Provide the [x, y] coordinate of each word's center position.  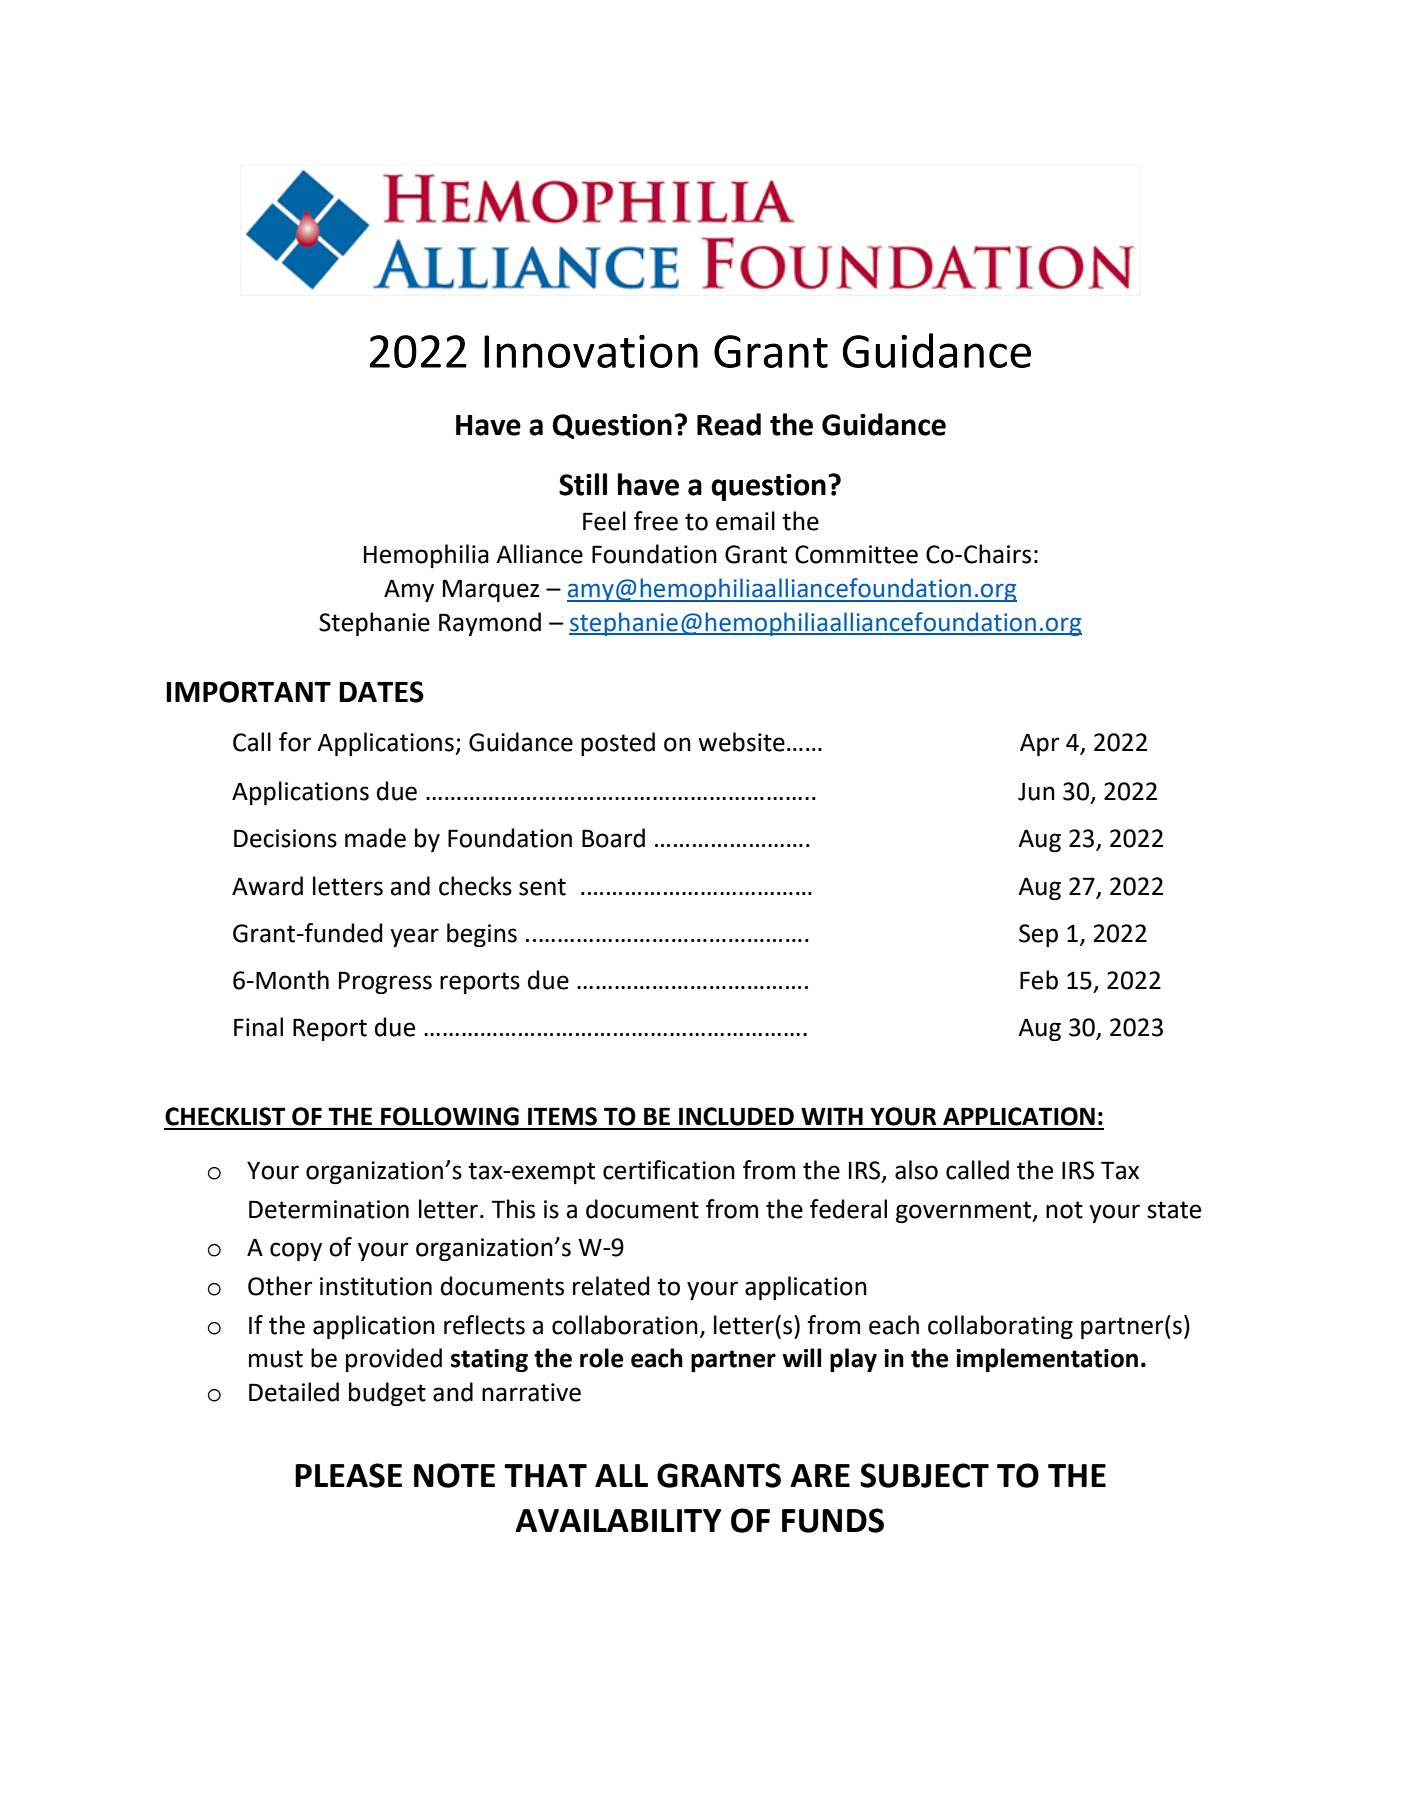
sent [542, 887]
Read [729, 424]
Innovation [591, 351]
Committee [856, 554]
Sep [1038, 935]
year [414, 937]
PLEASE [348, 1475]
